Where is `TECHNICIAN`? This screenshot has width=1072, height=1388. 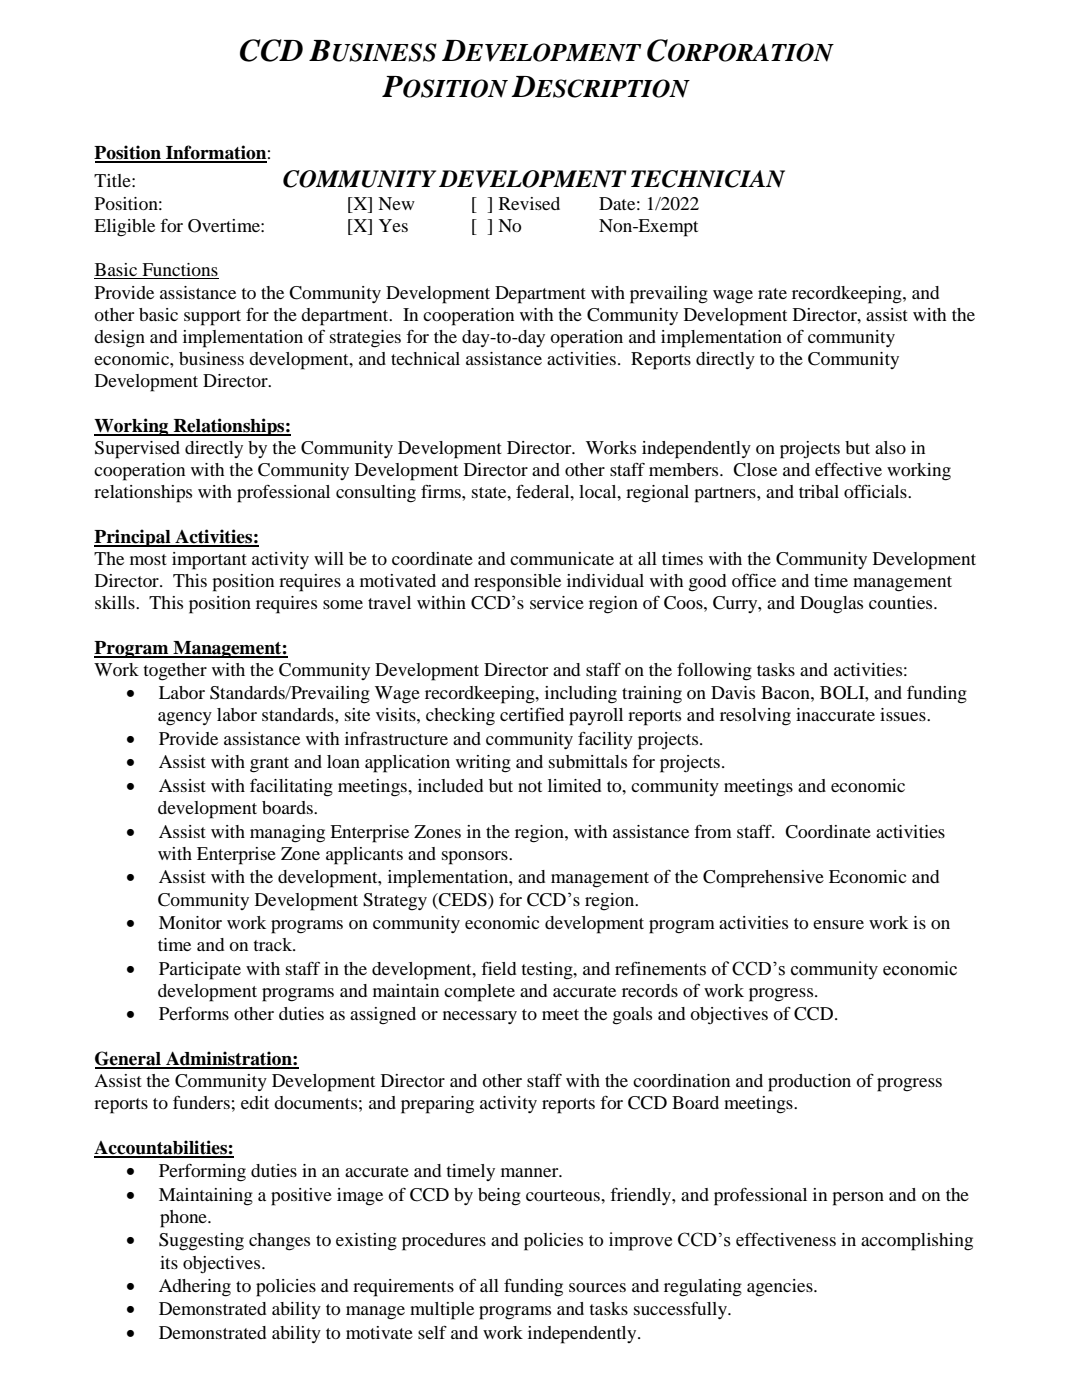
TECHNICIAN is located at coordinates (708, 179).
